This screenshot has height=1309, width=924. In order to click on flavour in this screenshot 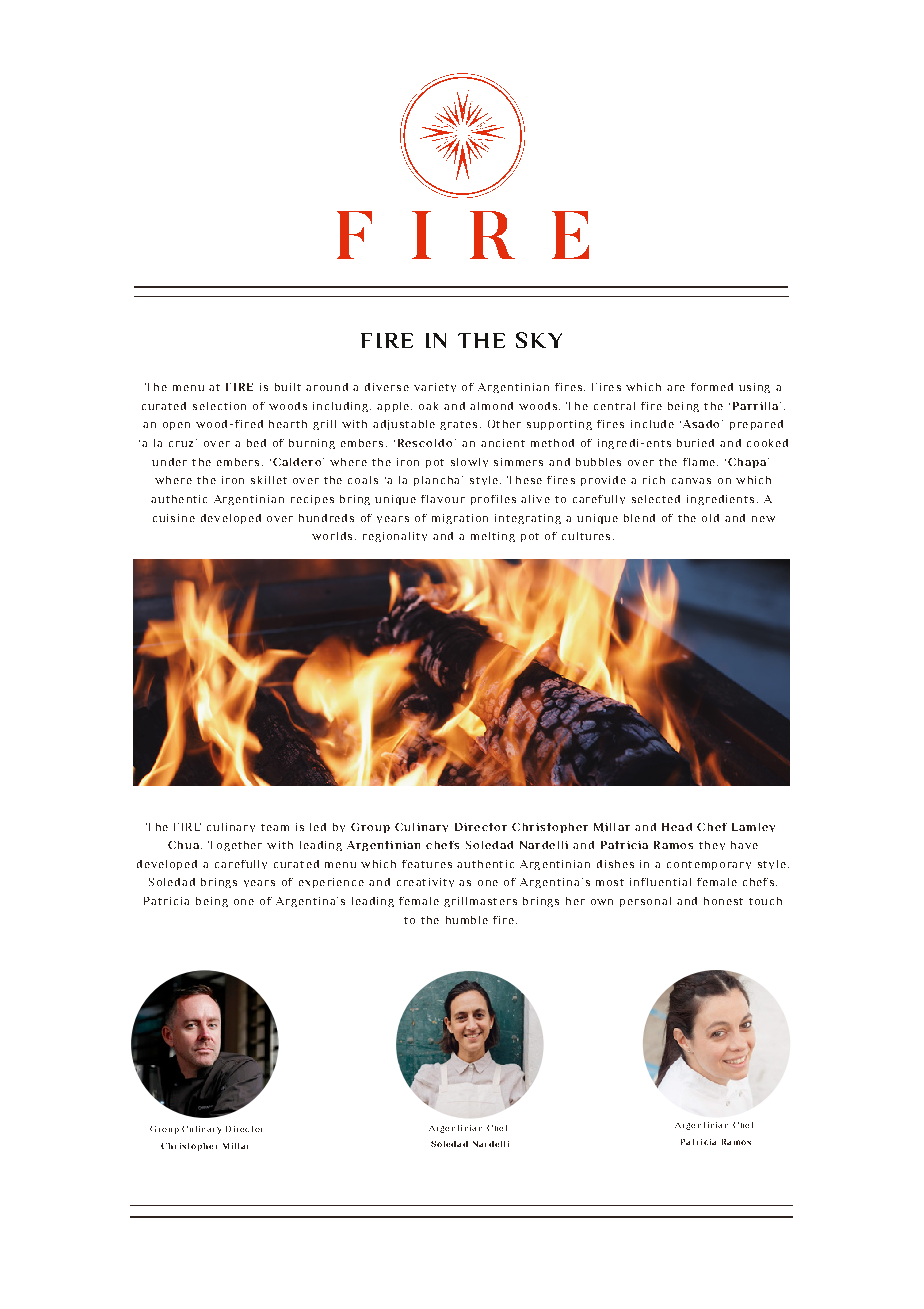, I will do `click(443, 499)`.
